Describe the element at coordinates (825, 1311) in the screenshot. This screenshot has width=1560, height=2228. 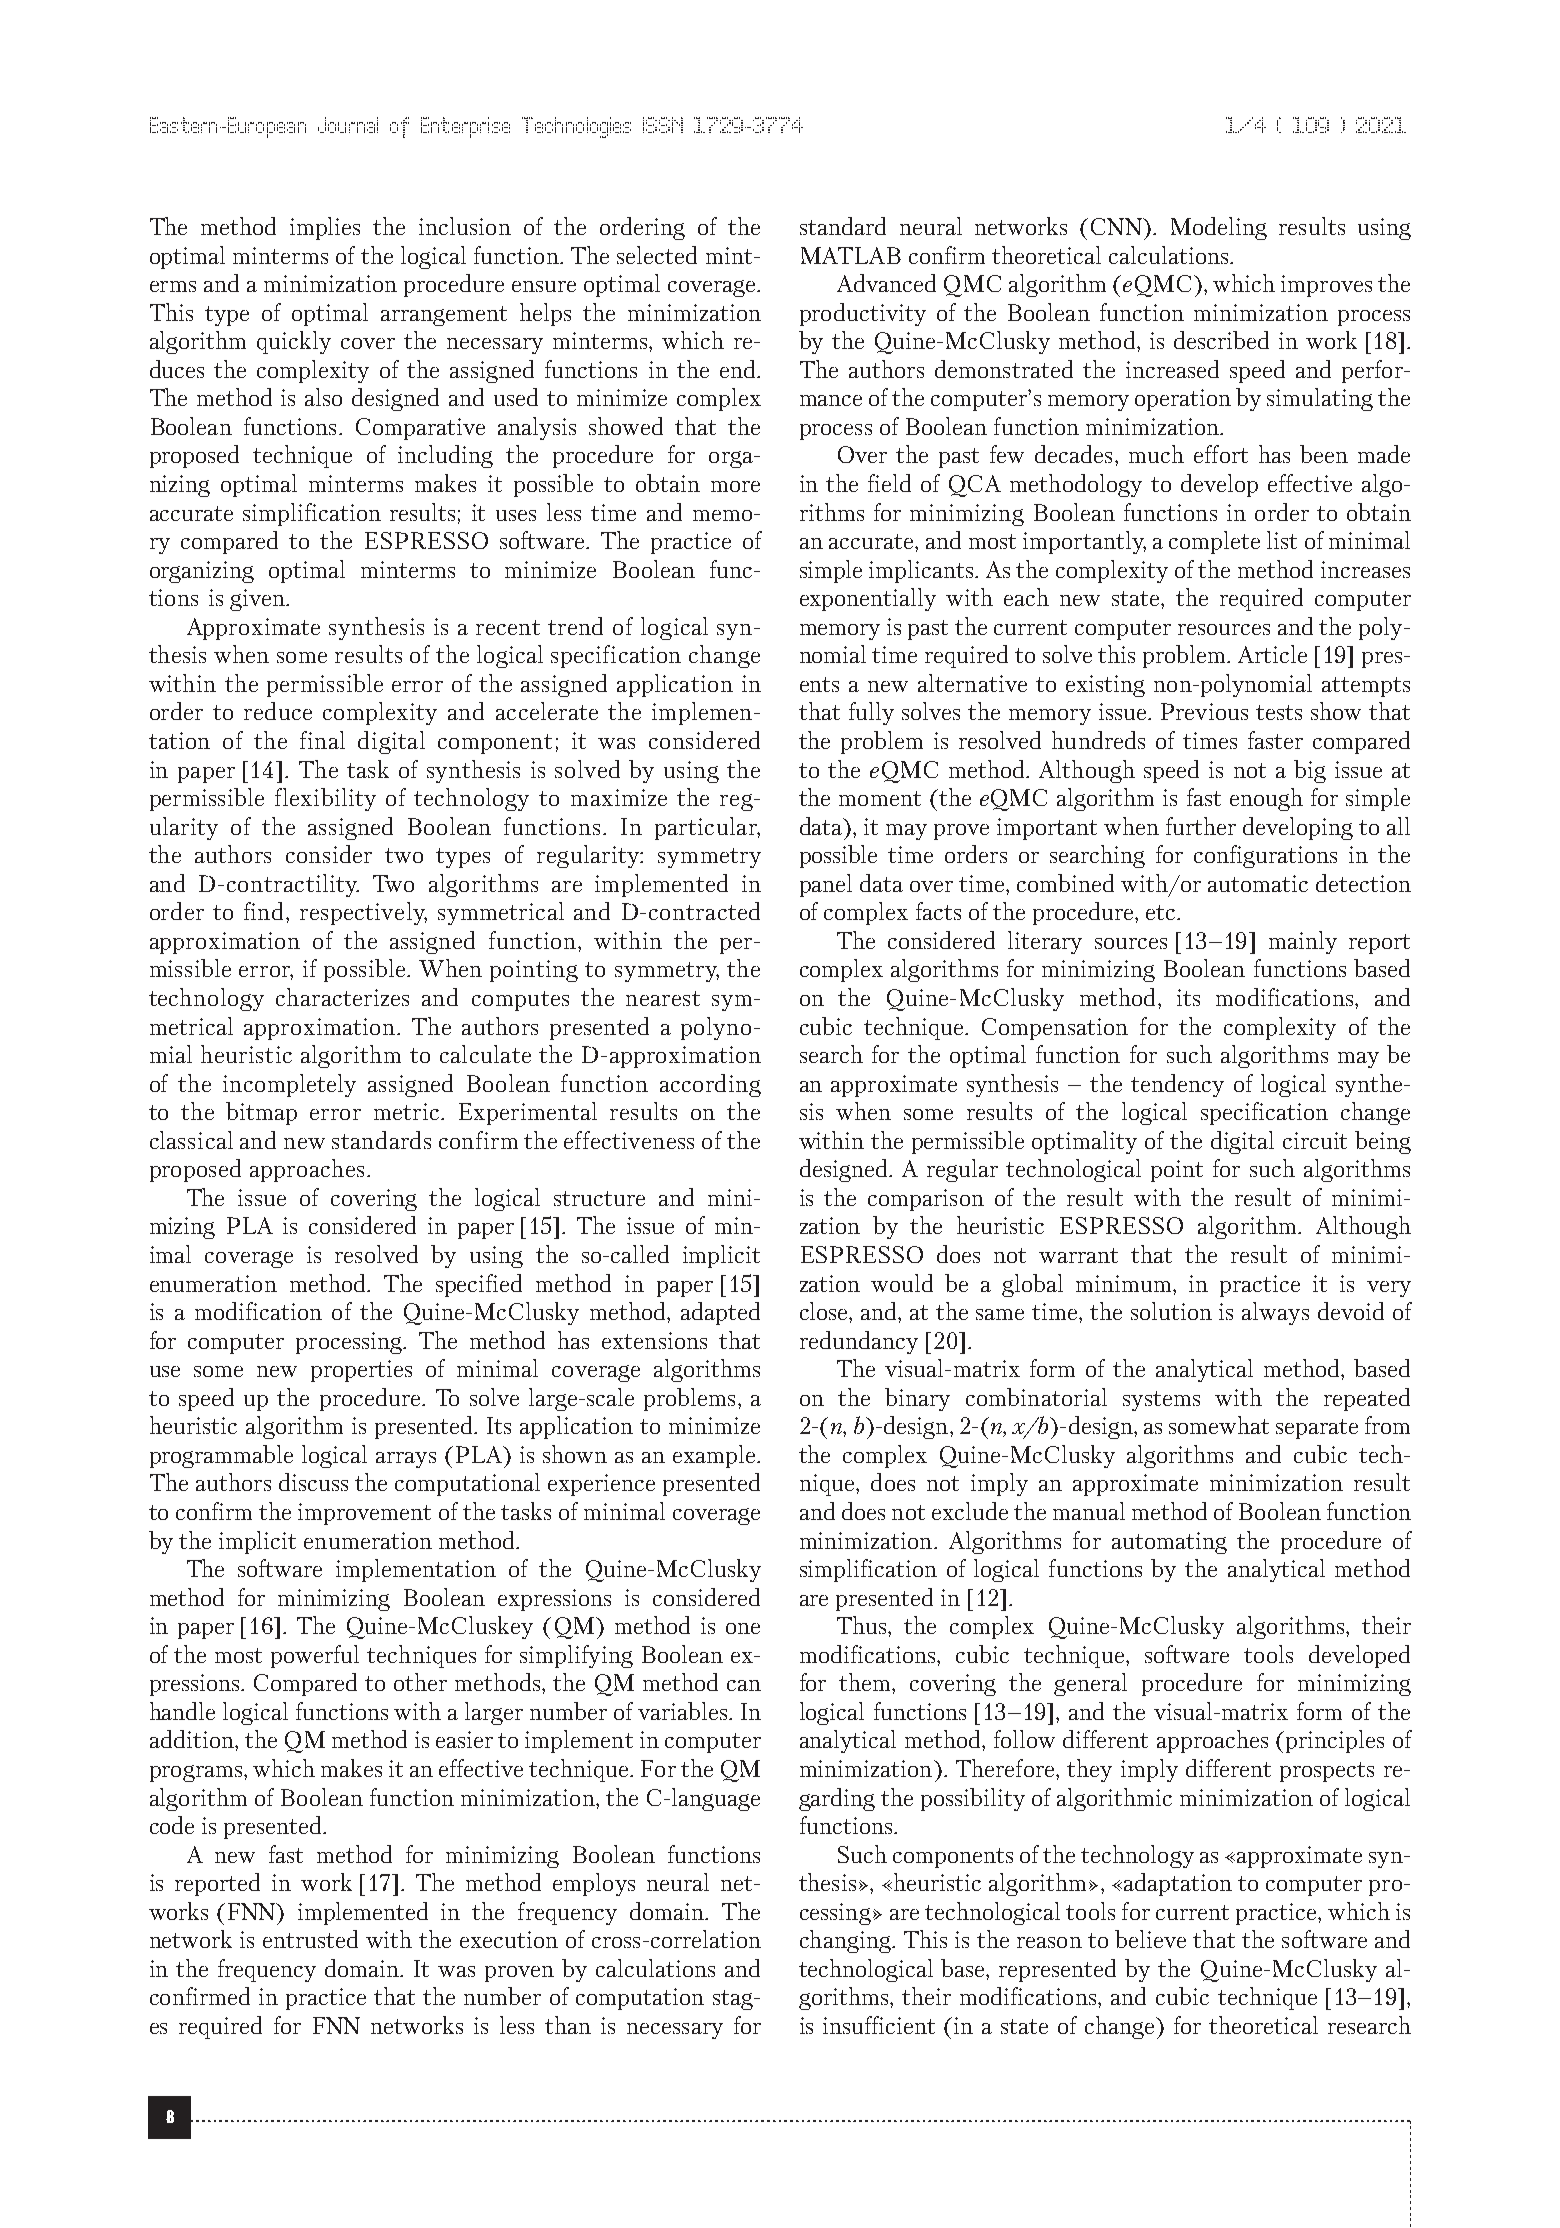
I see `close` at that location.
